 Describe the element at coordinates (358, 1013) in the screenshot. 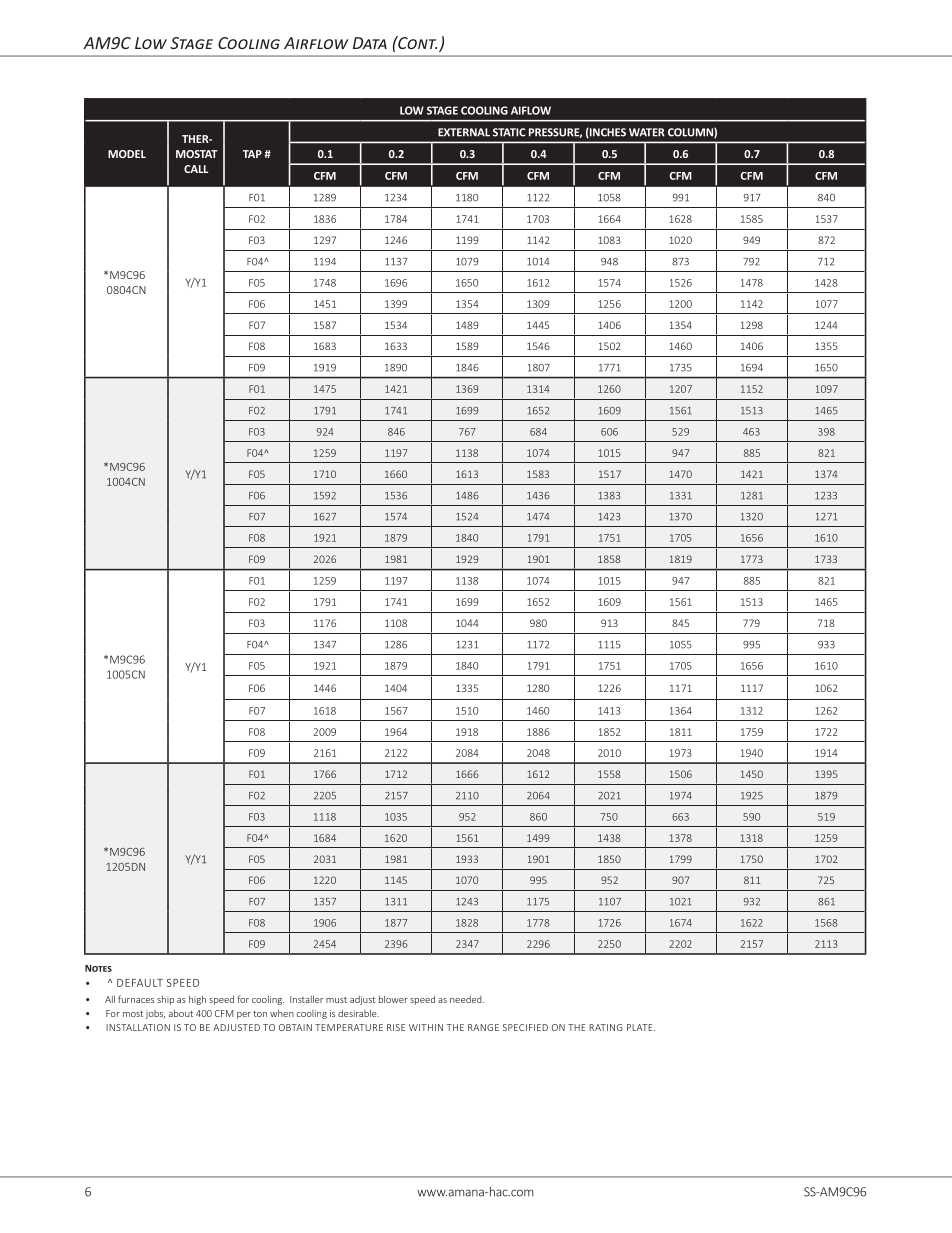

I see `desirable` at that location.
